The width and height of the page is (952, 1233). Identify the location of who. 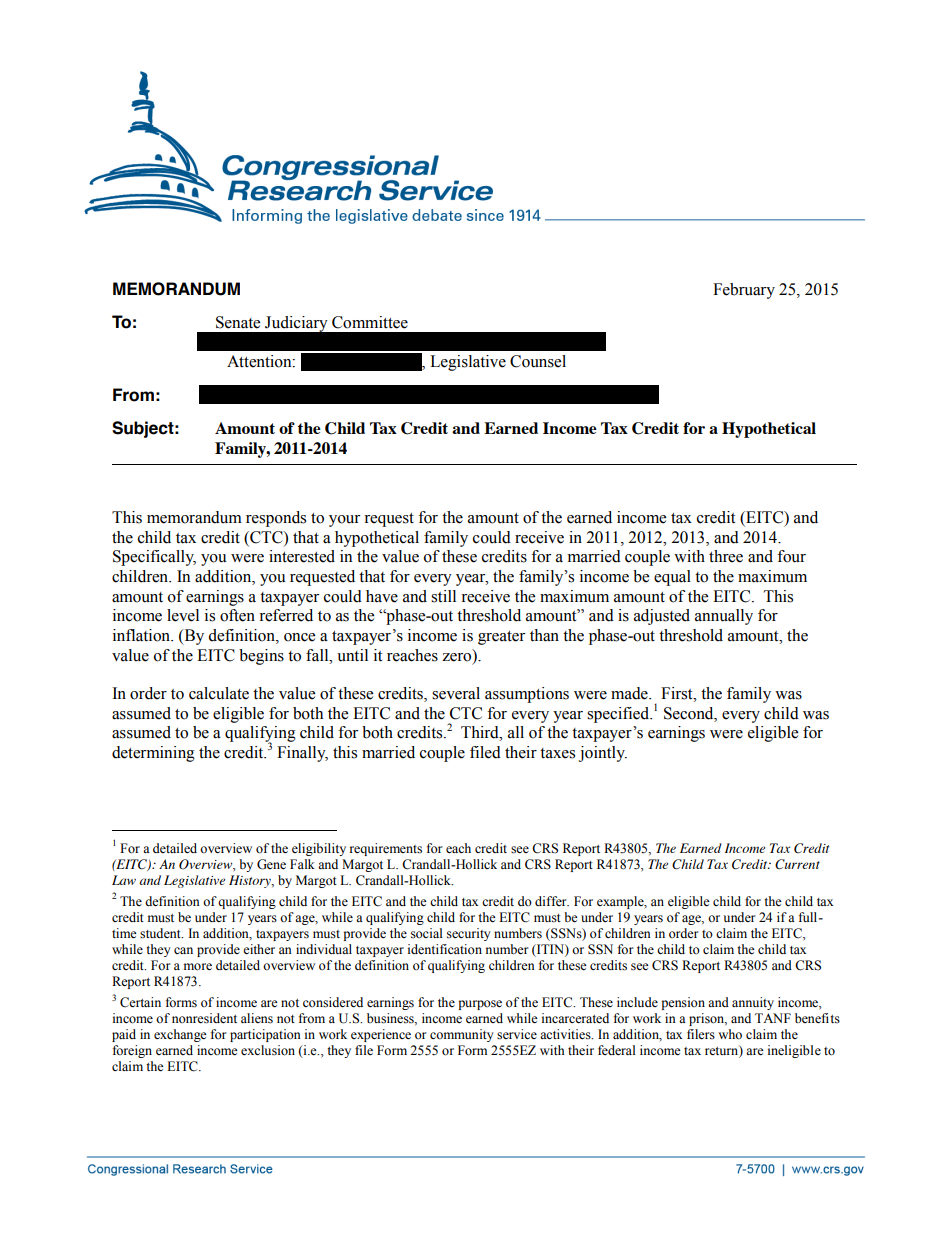
(730, 1034).
